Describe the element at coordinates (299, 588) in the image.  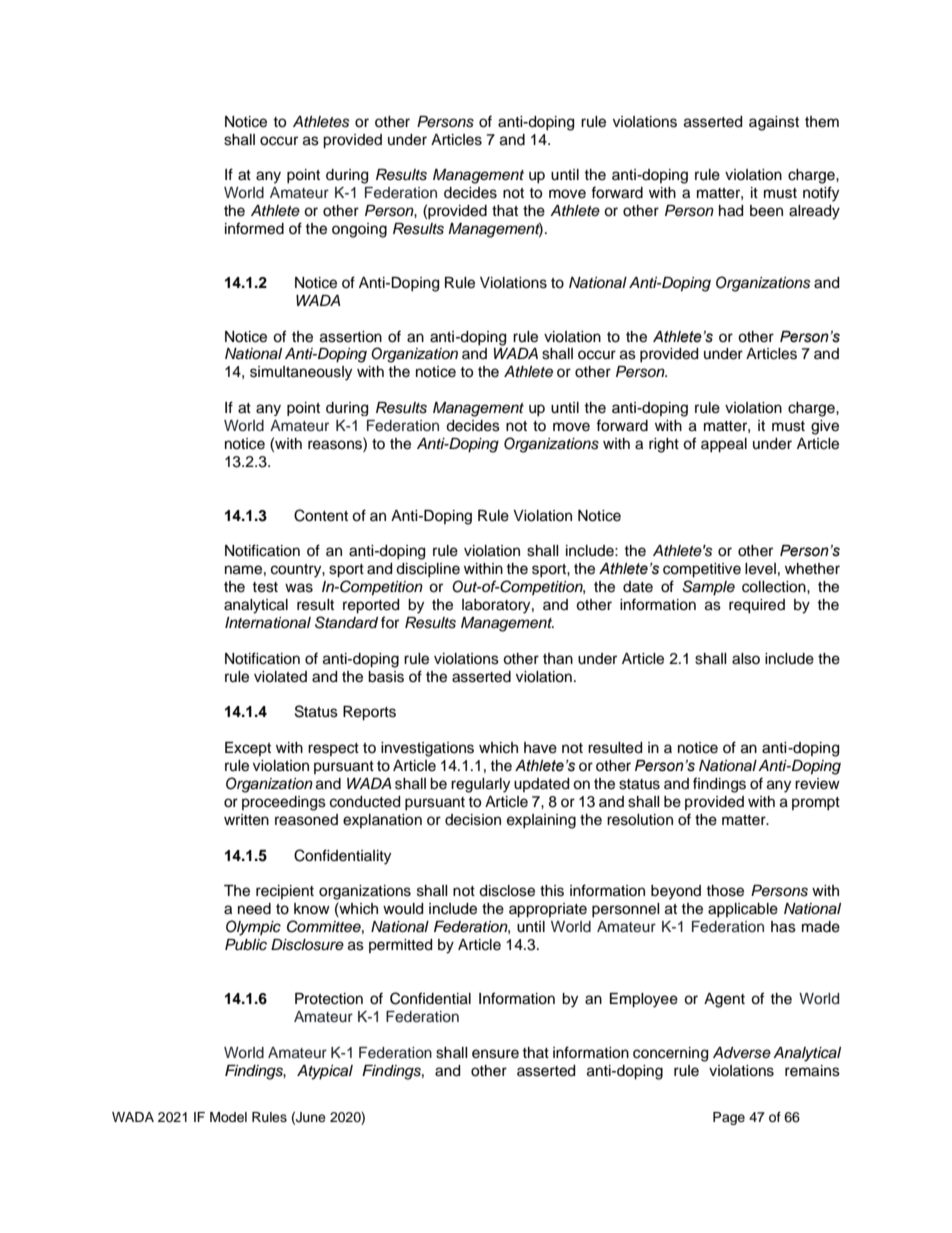
I see `was` at that location.
